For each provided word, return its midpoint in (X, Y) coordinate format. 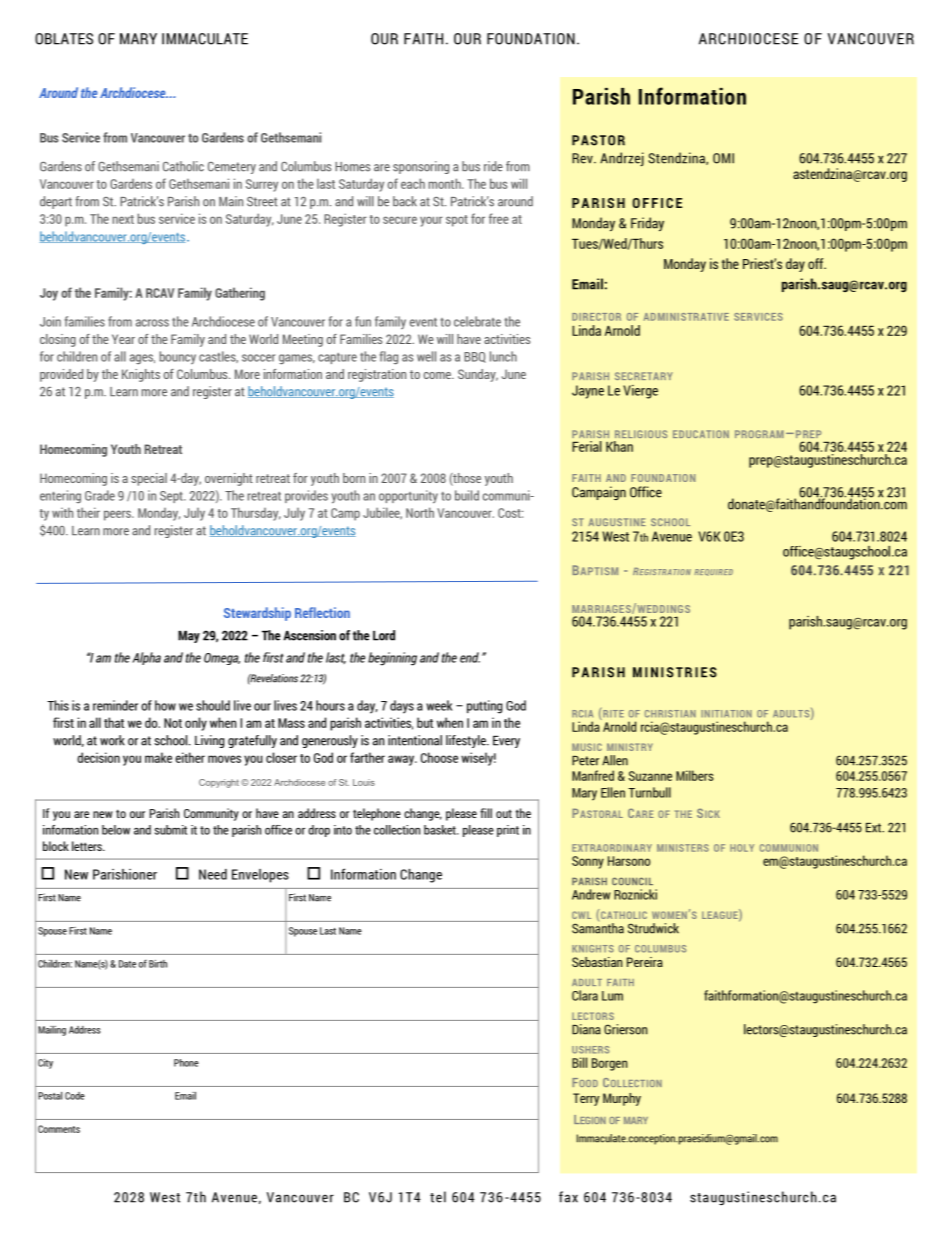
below (116, 830)
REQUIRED (713, 572)
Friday (647, 224)
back (405, 201)
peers (118, 515)
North (420, 512)
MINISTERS (683, 848)
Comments (59, 1129)
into (343, 830)
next (123, 219)
